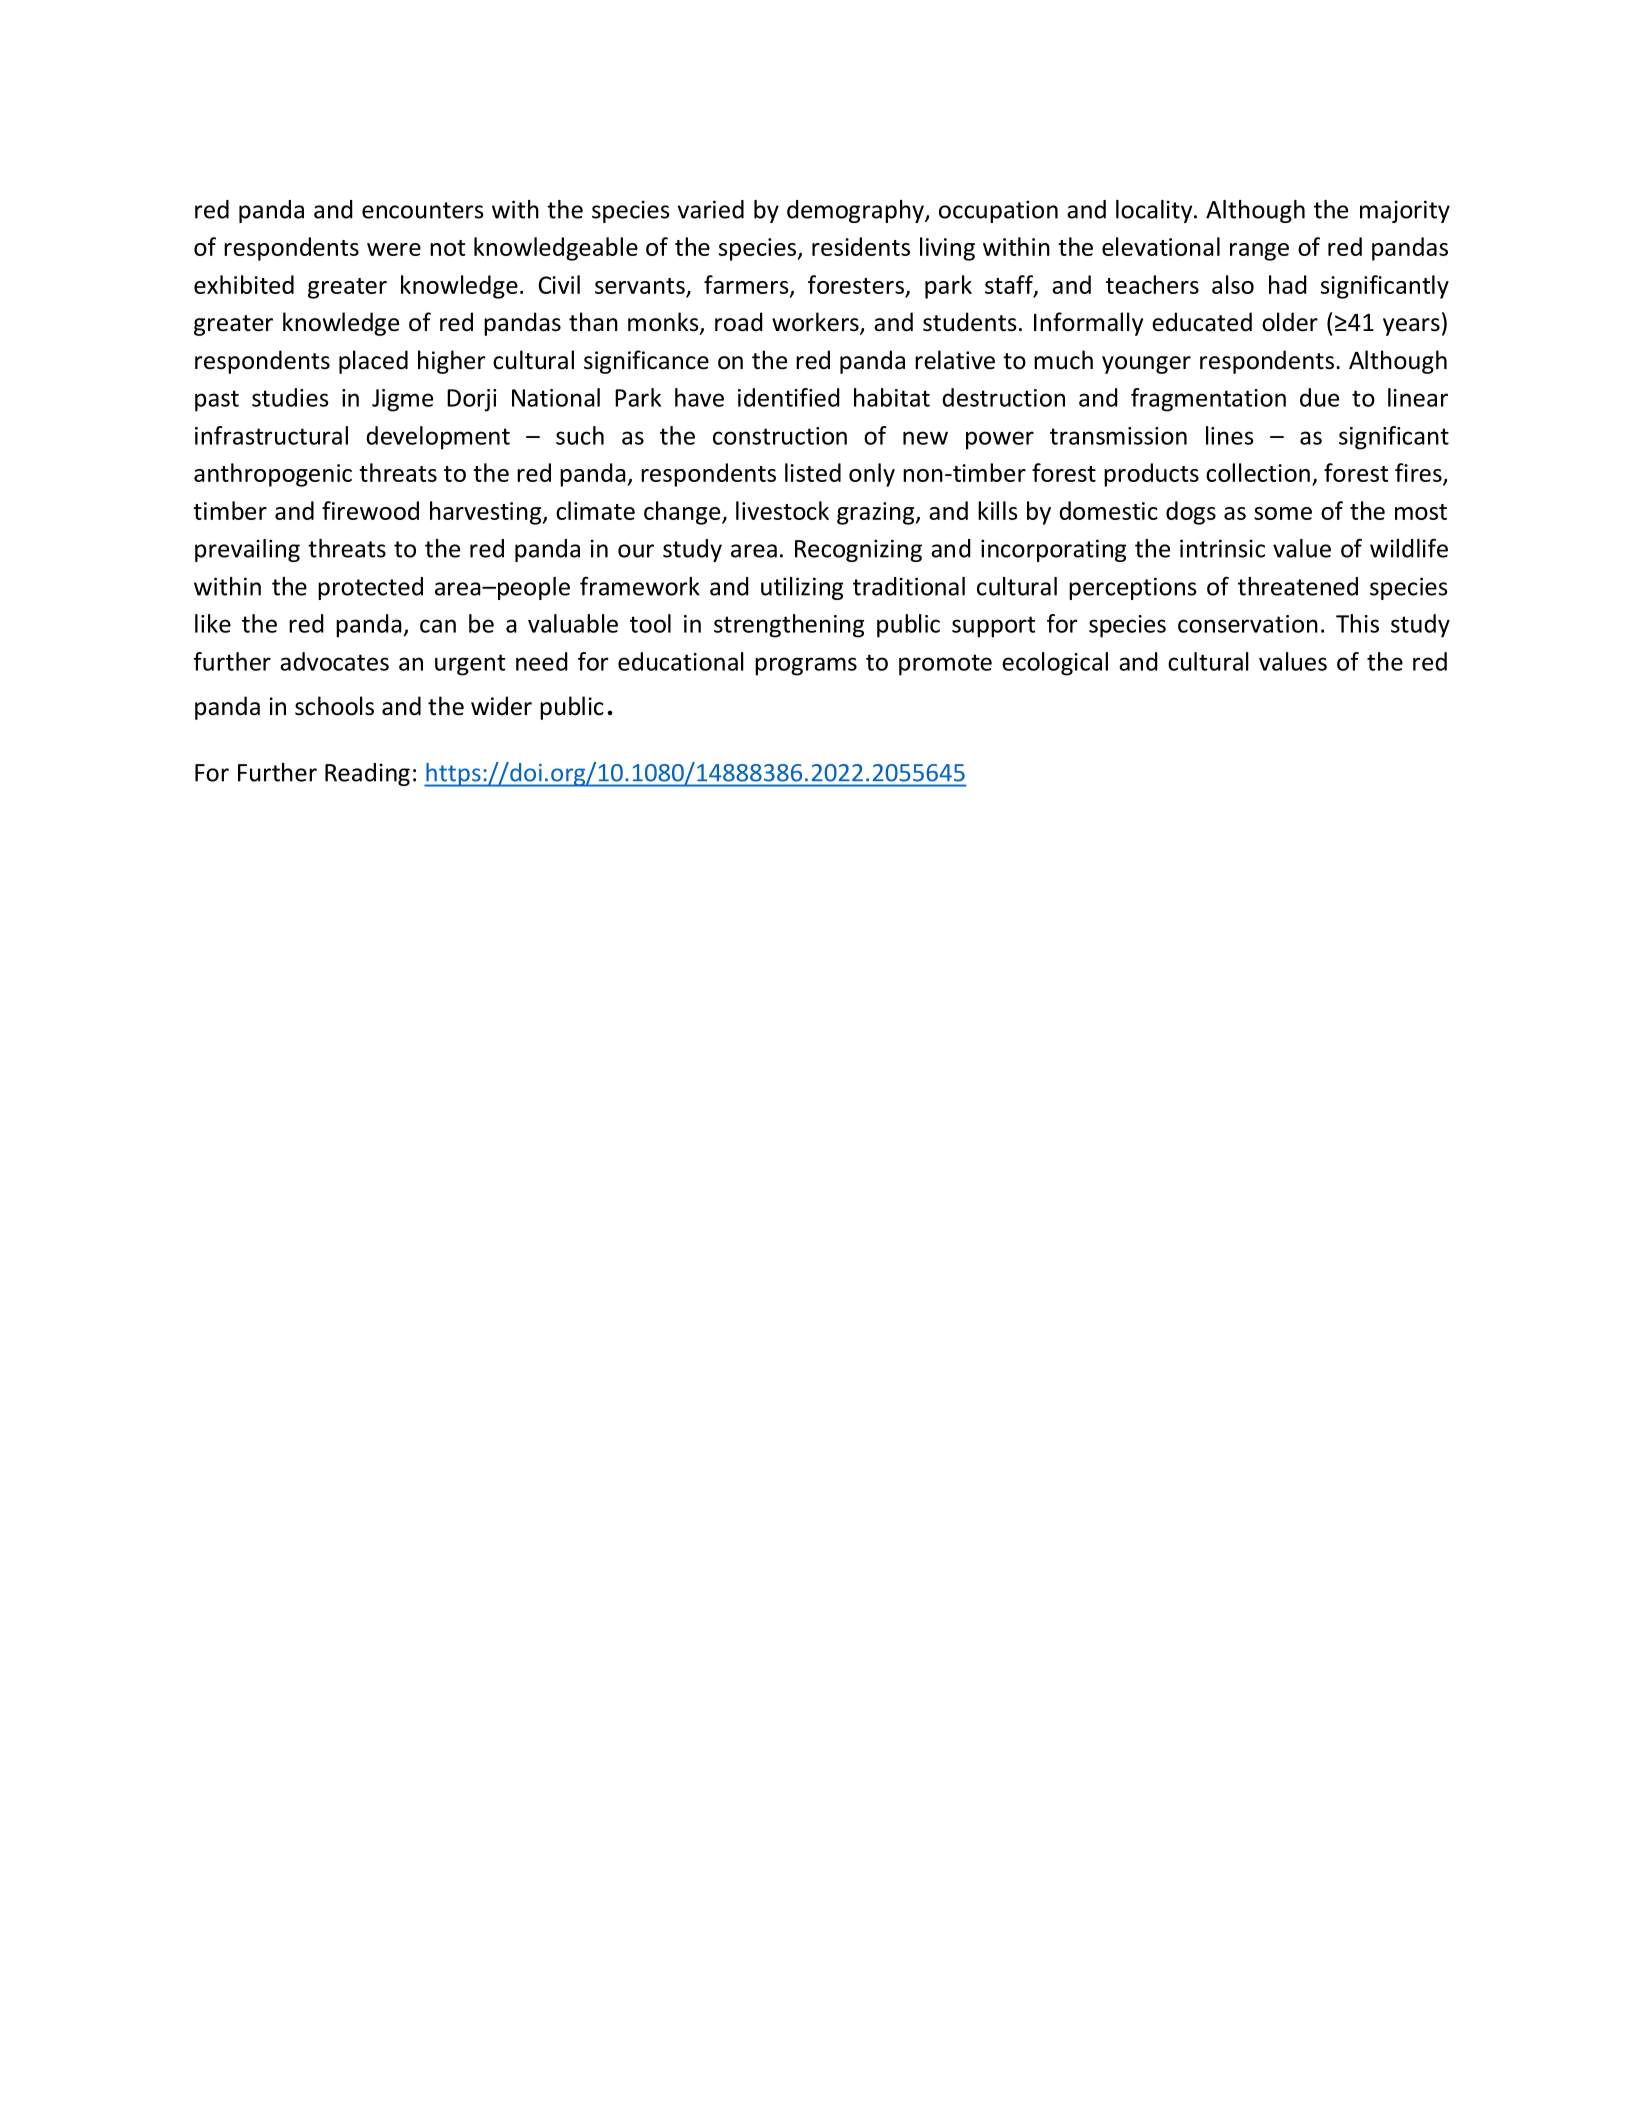 This image has width=1642, height=2125. Describe the element at coordinates (367, 774) in the image. I see `Reading` at that location.
